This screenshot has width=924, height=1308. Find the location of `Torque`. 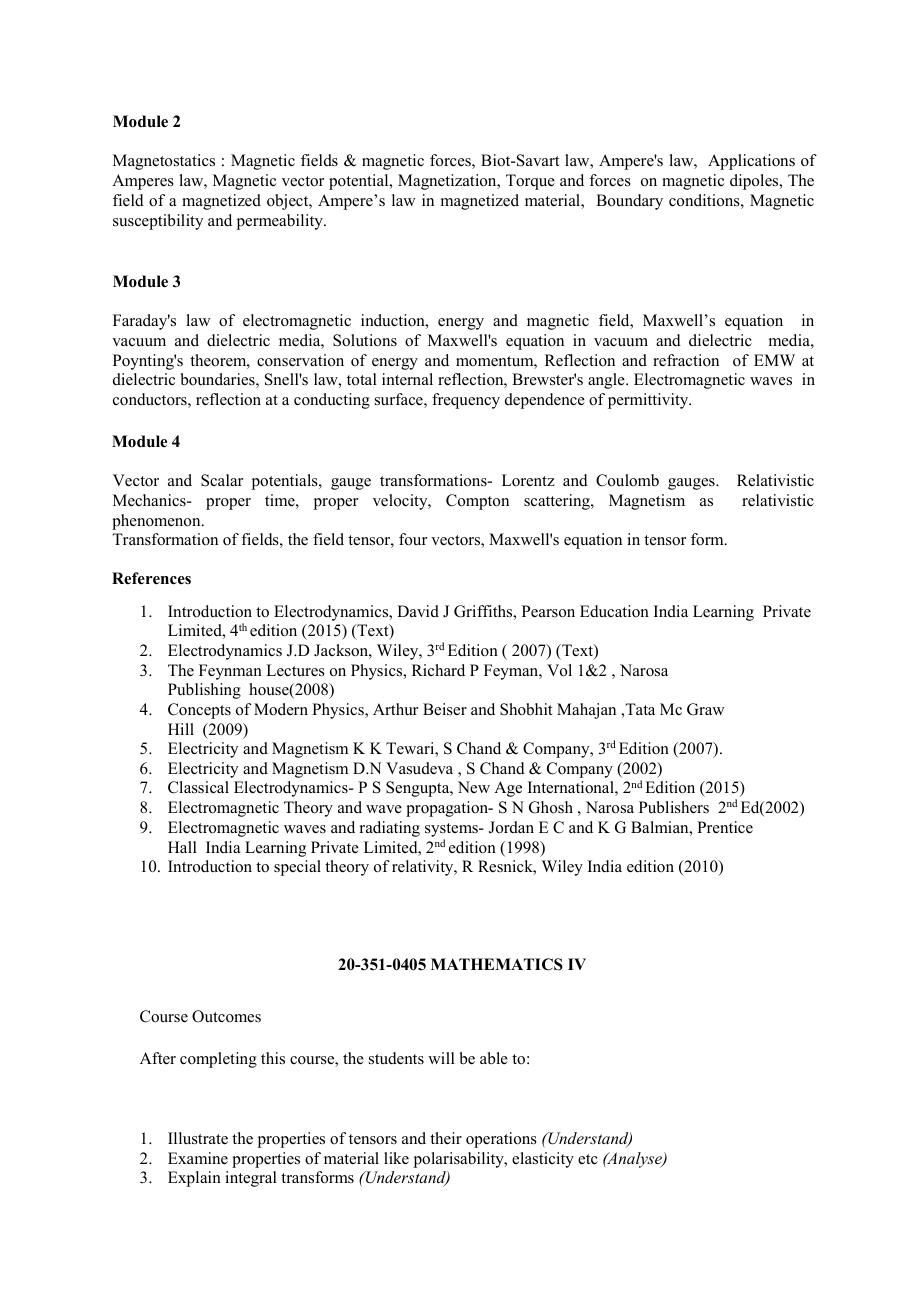

Torque is located at coordinates (530, 182).
